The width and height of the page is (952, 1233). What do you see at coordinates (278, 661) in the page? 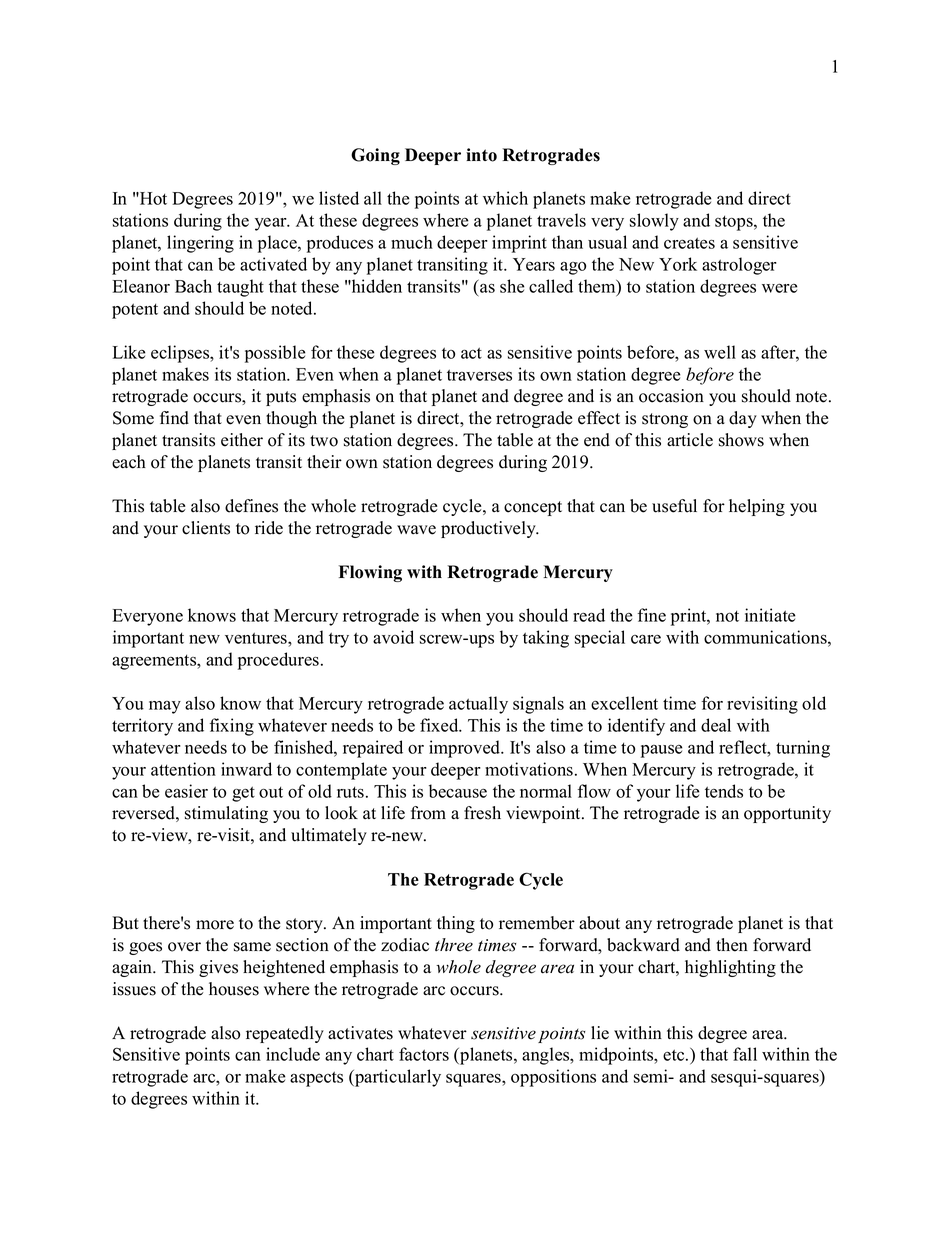
I see `procedures` at bounding box center [278, 661].
